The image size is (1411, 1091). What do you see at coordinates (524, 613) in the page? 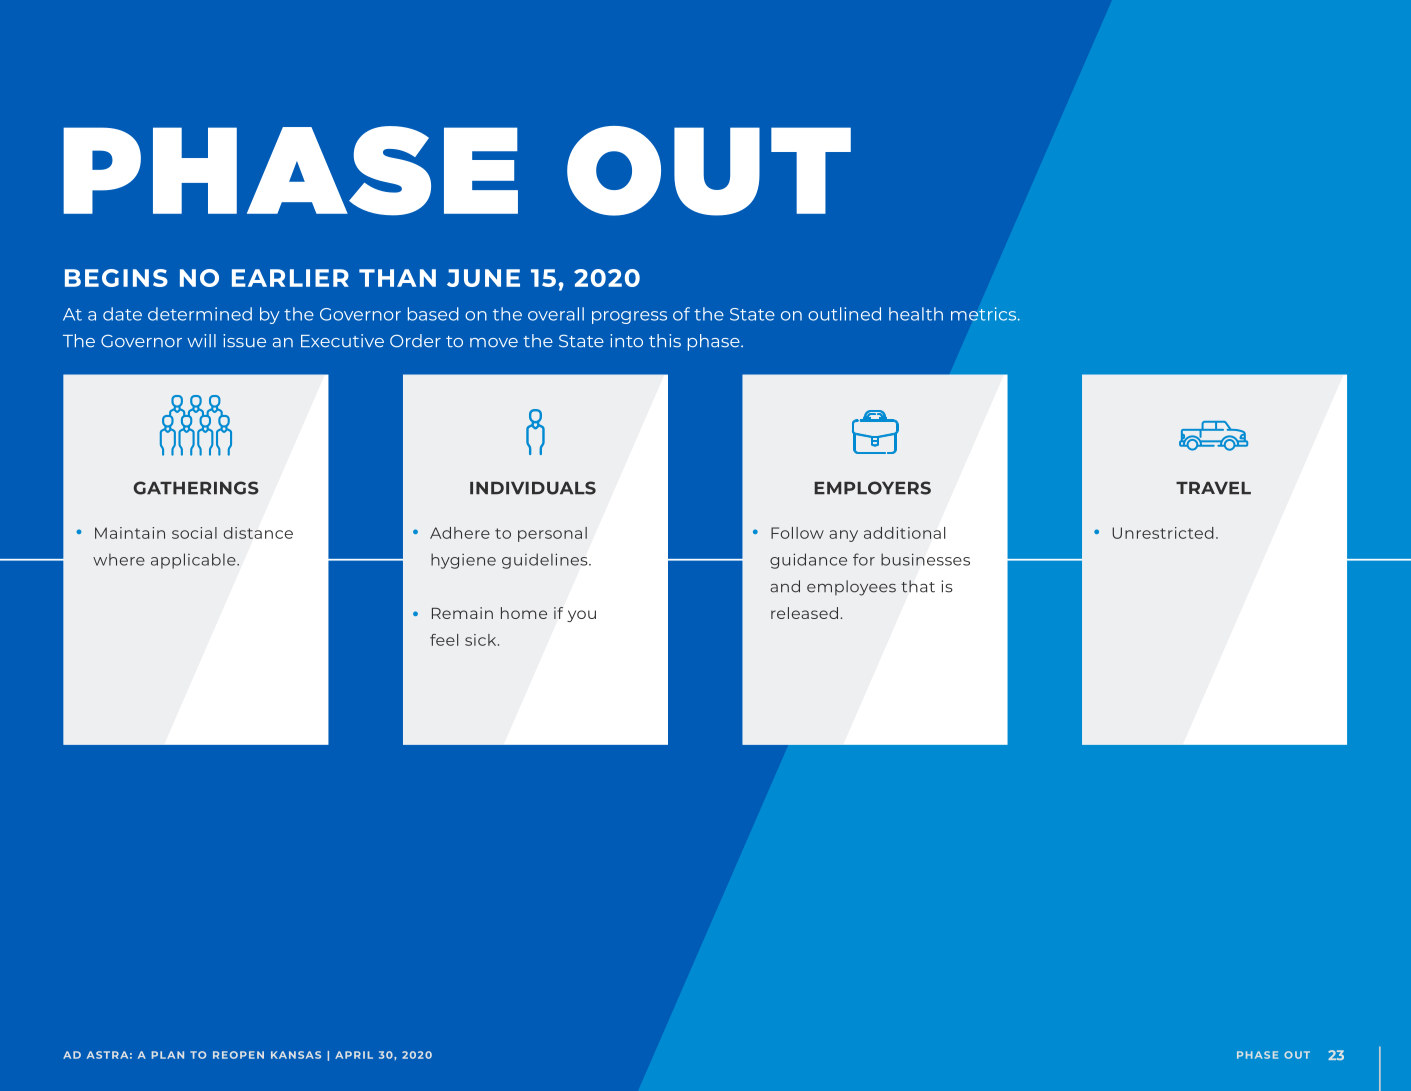
I see `home` at bounding box center [524, 613].
